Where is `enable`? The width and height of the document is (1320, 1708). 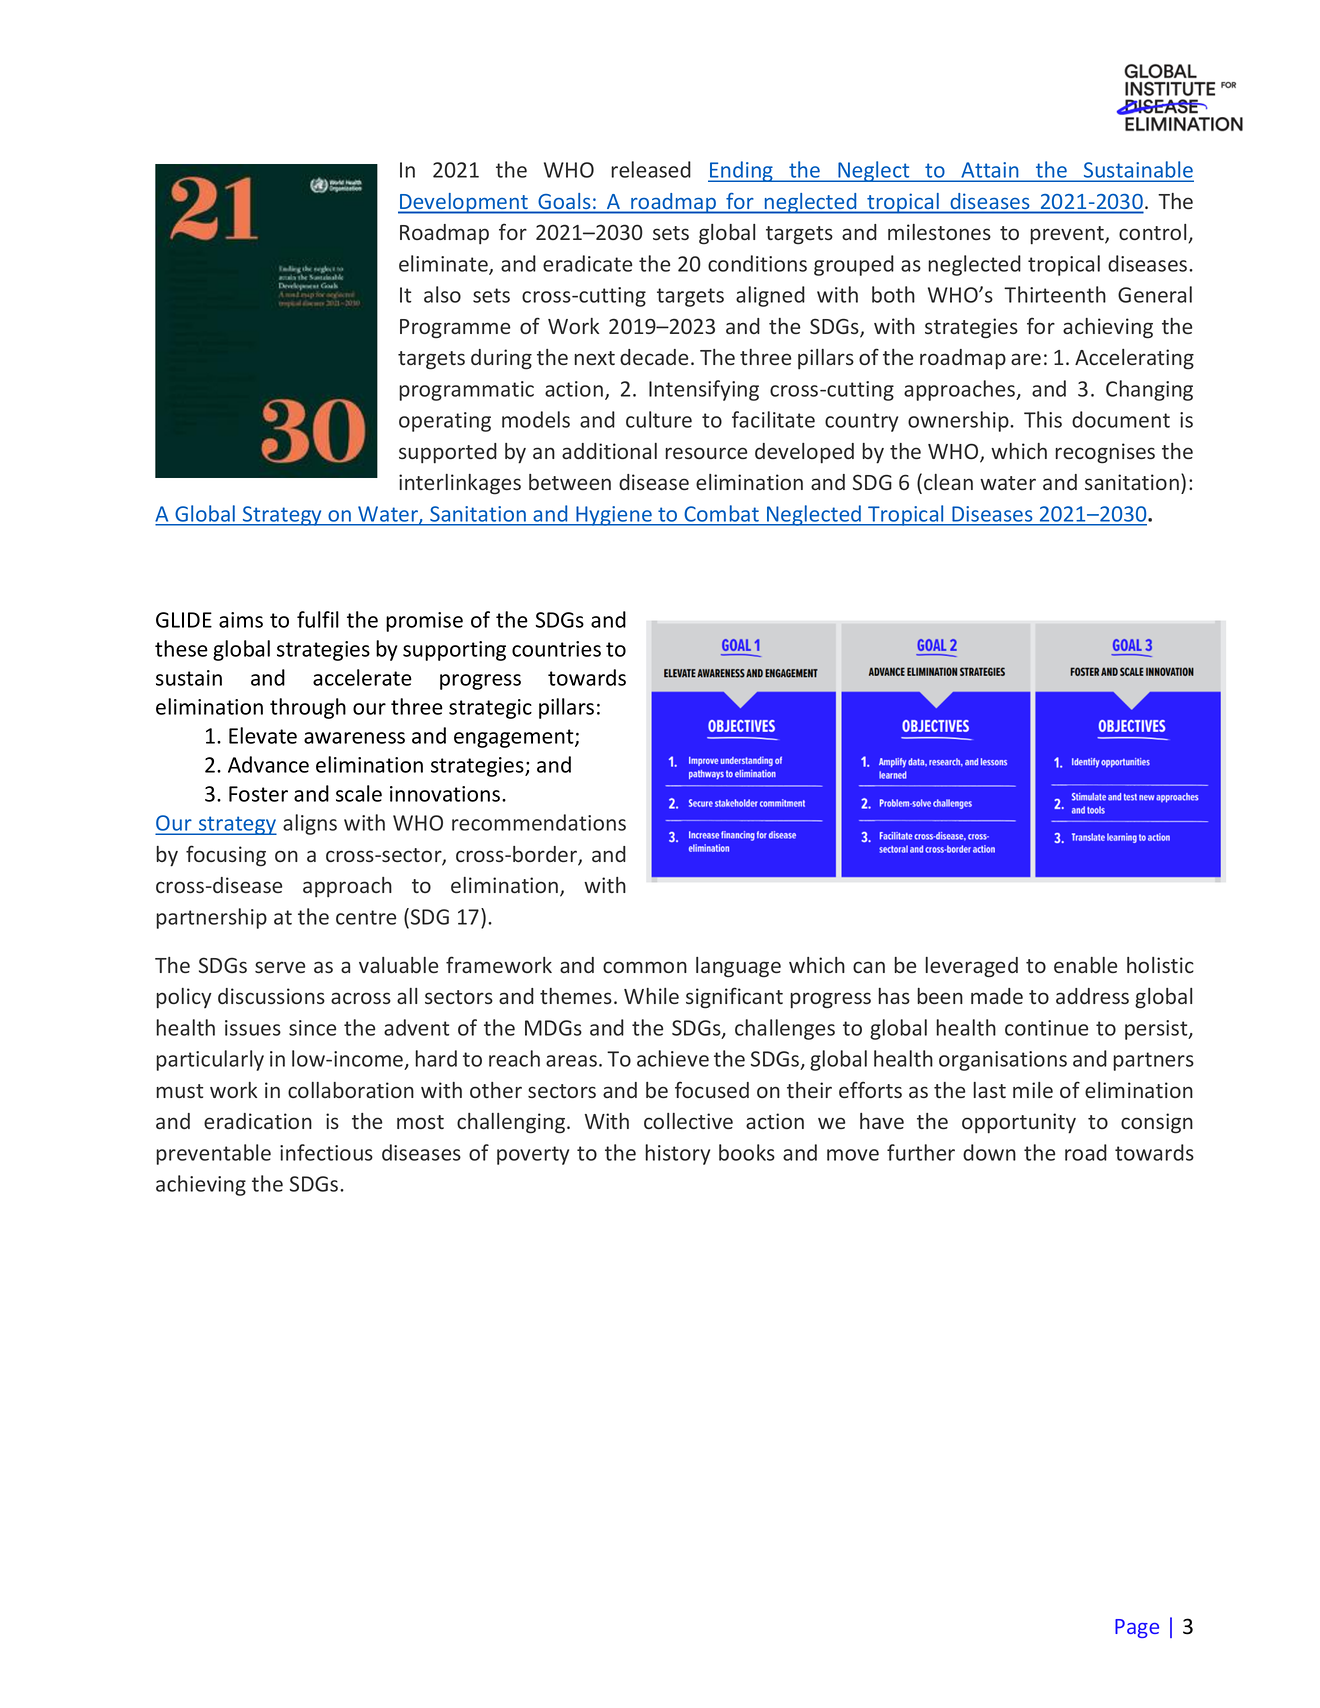
enable is located at coordinates (1086, 965).
